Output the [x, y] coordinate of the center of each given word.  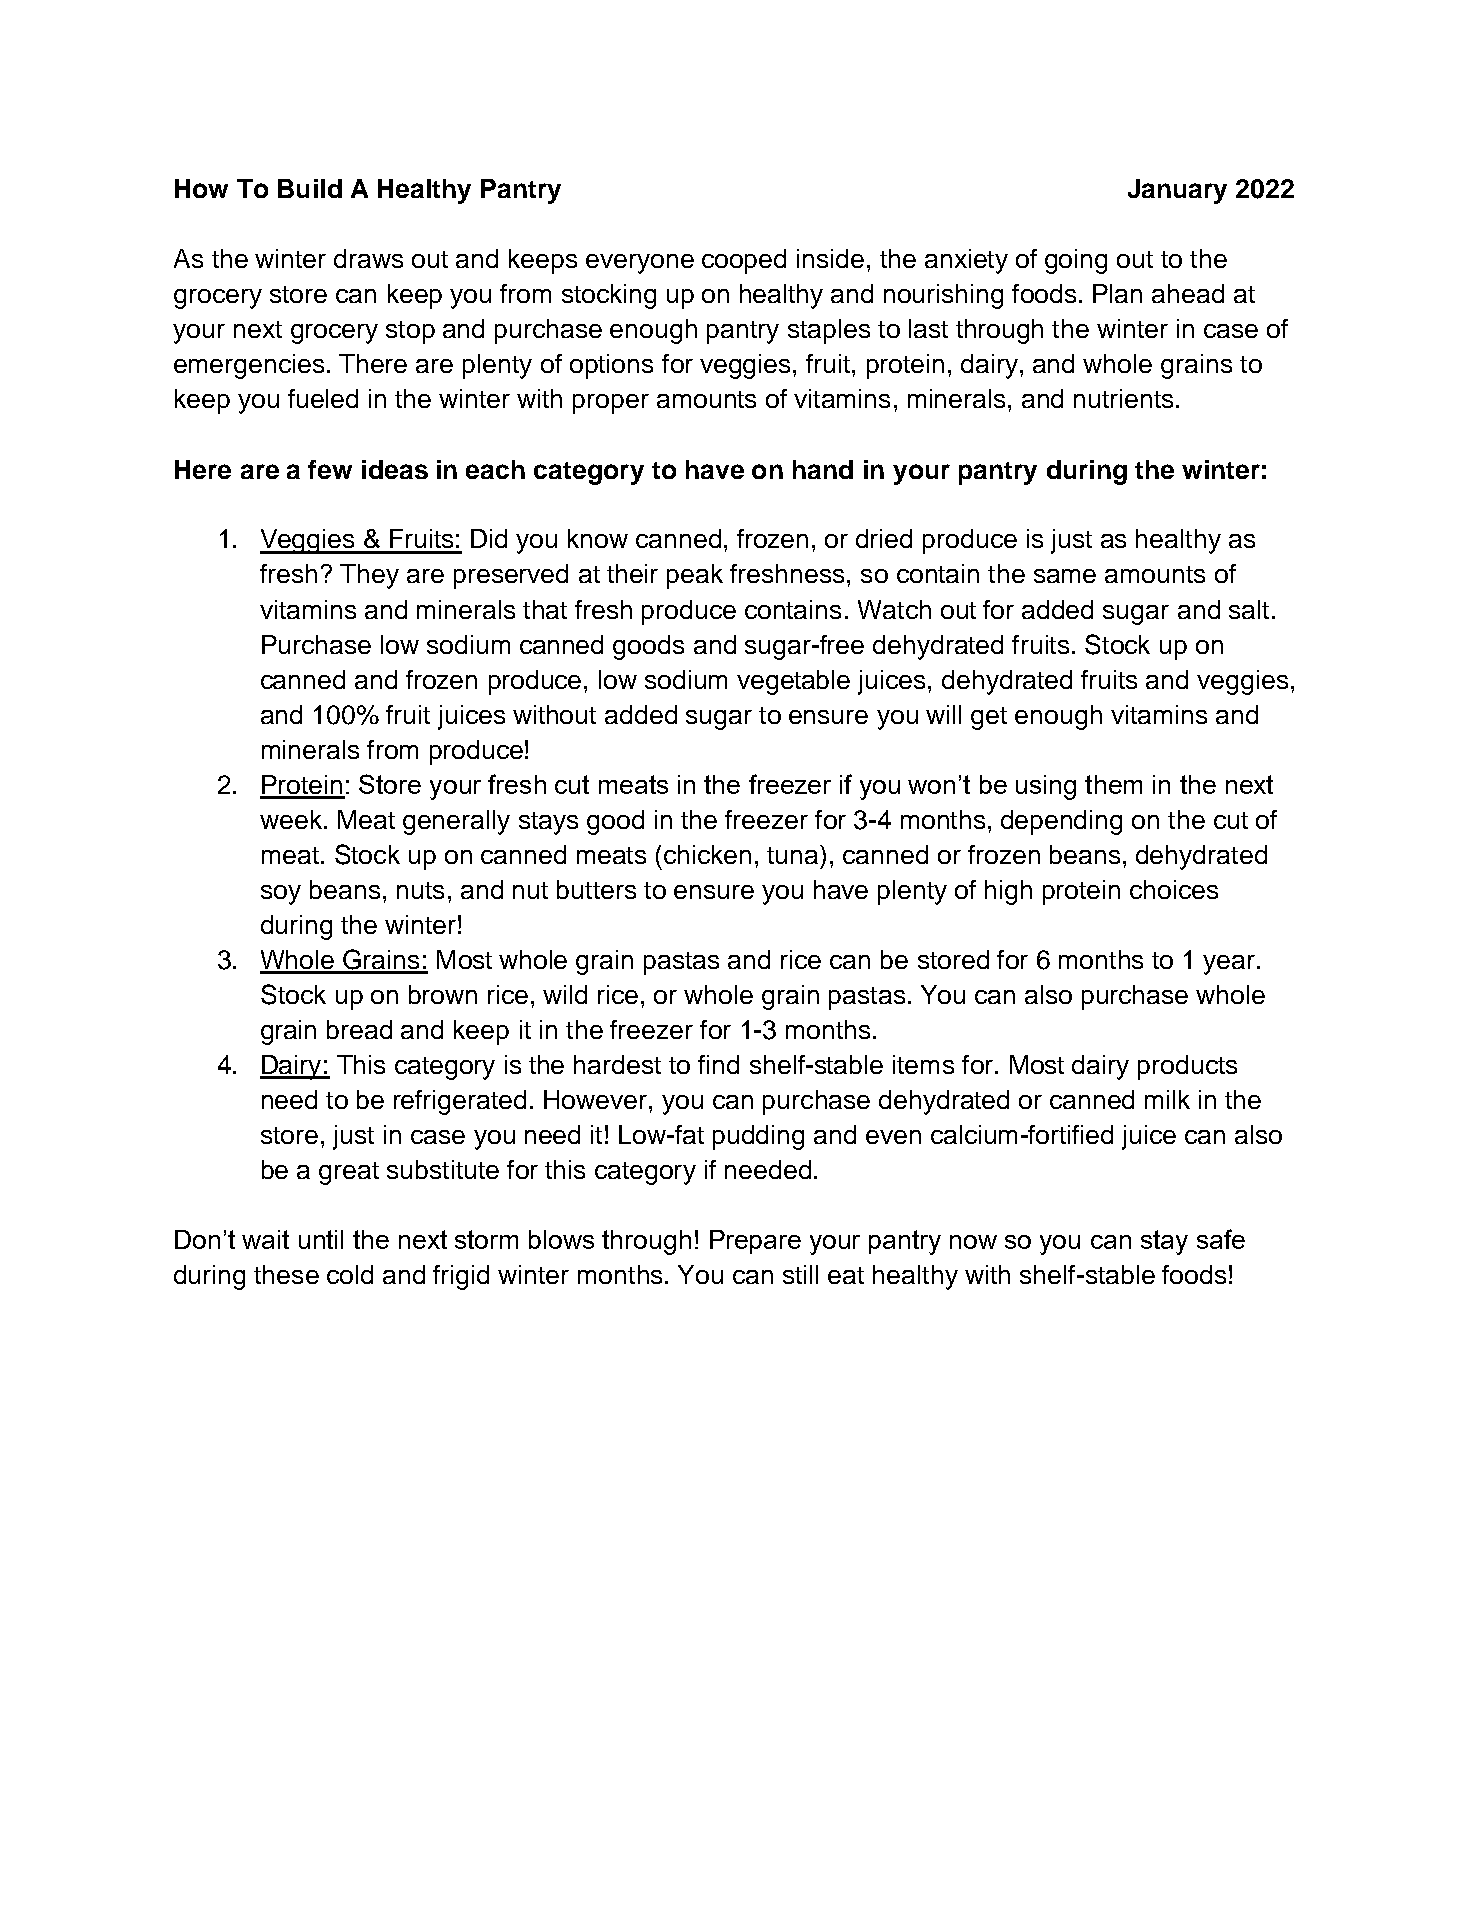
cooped [744, 261]
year [1229, 965]
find [718, 1064]
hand [823, 469]
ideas [395, 469]
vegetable [793, 682]
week [291, 819]
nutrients [1123, 398]
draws [368, 258]
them [1113, 784]
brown [443, 994]
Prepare [755, 1242]
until [321, 1239]
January [1177, 191]
